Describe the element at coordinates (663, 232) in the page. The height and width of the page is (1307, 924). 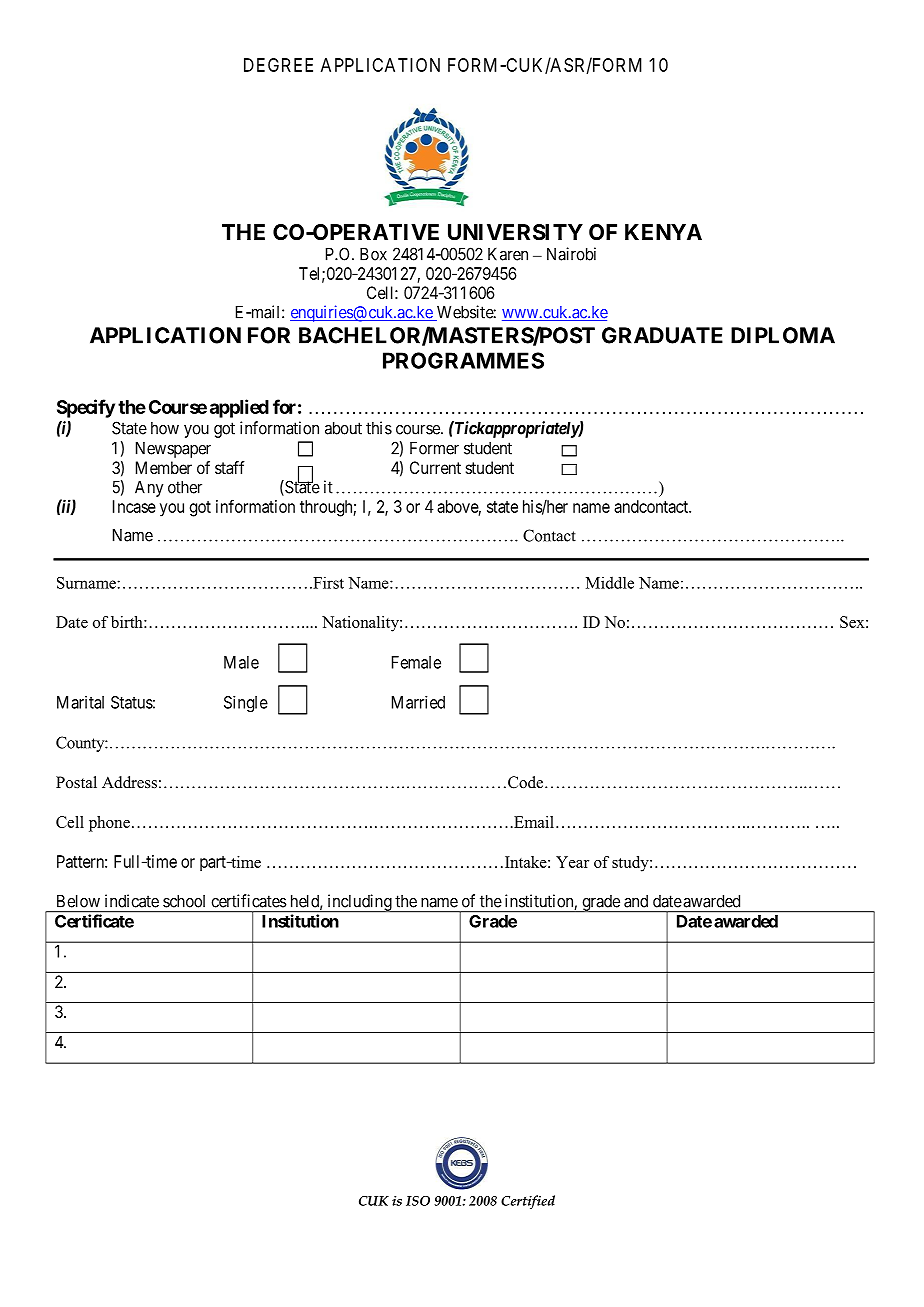
I see `KENYA` at that location.
